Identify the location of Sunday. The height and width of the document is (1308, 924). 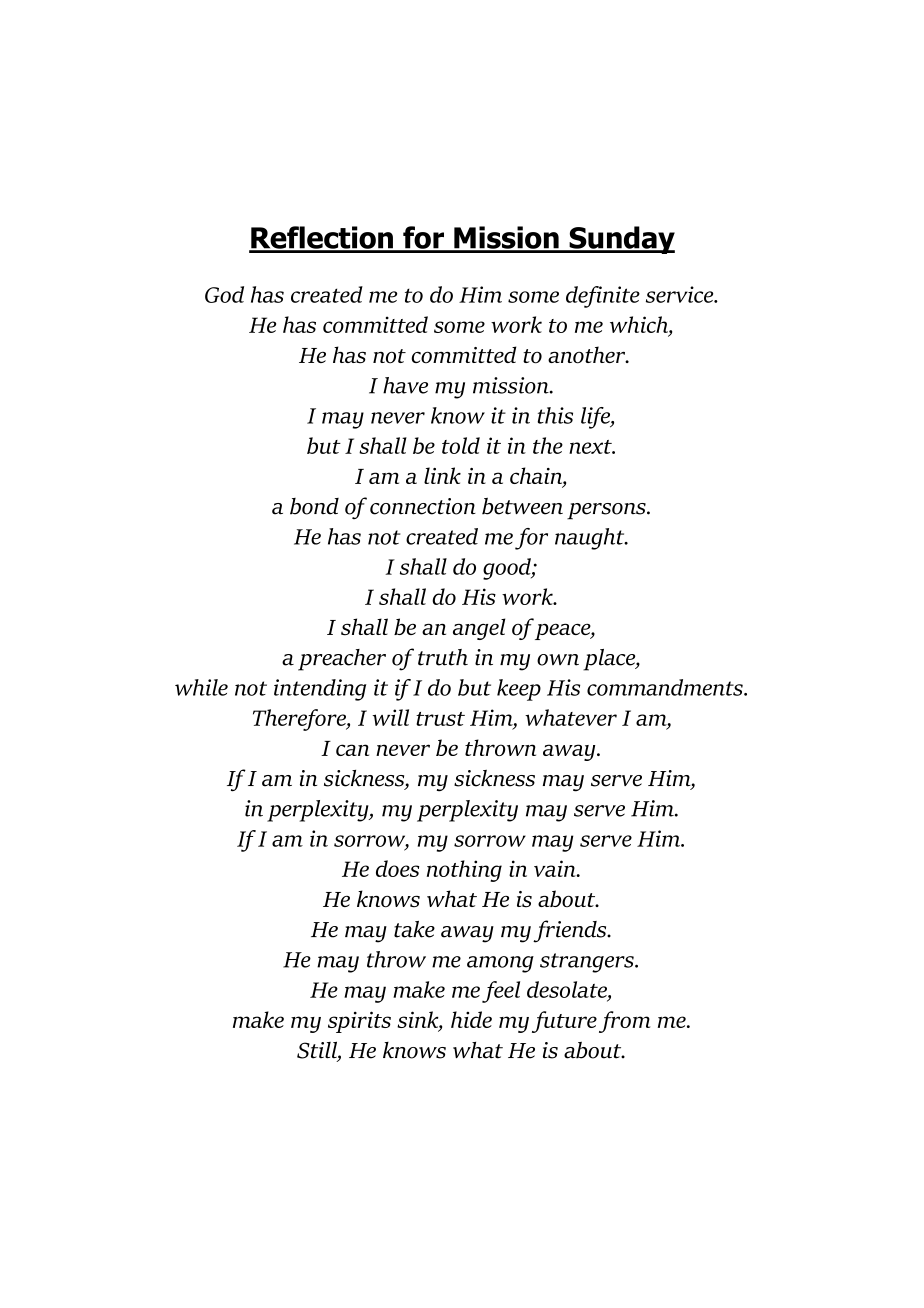
(621, 240).
